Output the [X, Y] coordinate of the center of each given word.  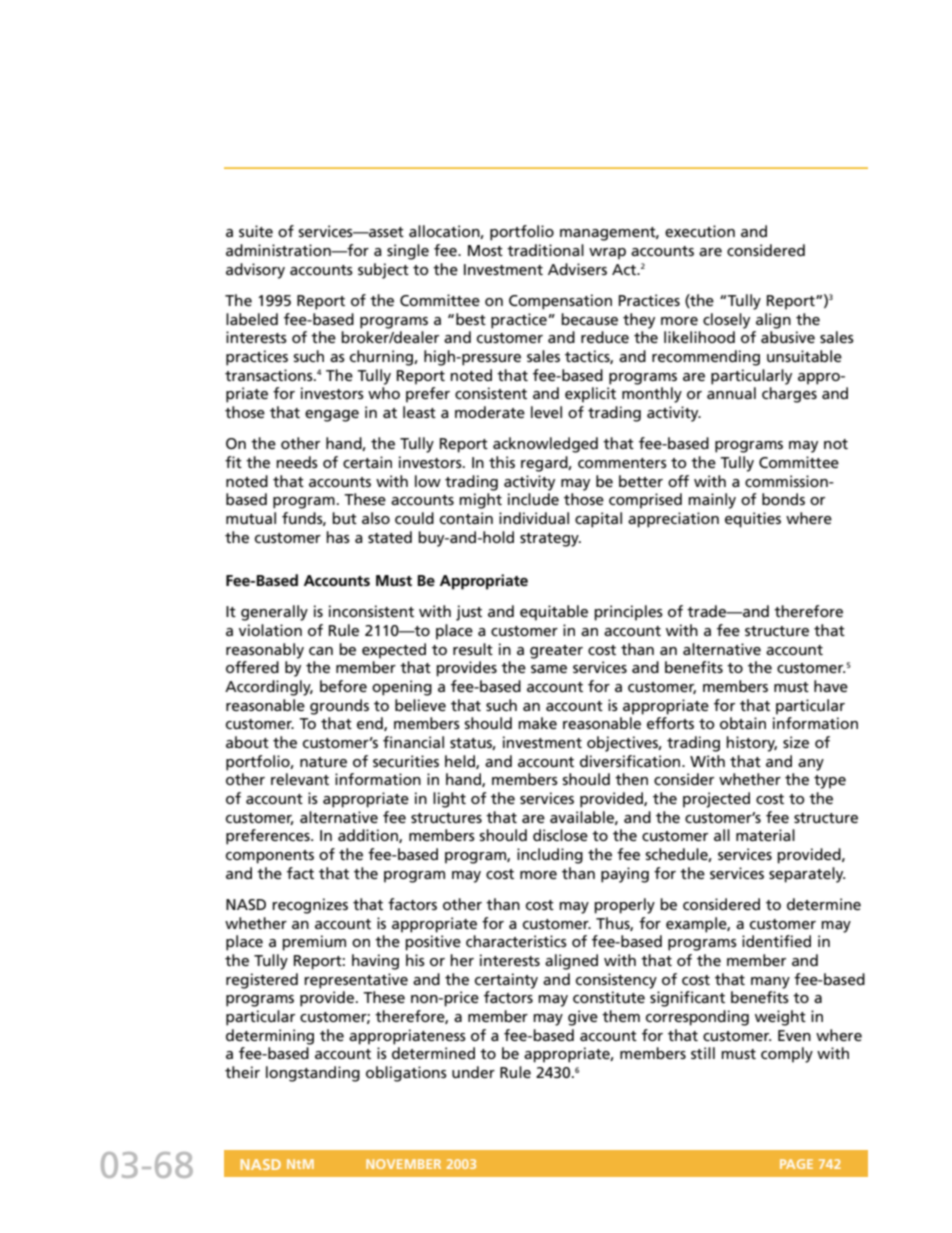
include [533, 499]
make [537, 723]
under [473, 1072]
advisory [255, 271]
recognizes [310, 906]
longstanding [313, 1074]
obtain [743, 723]
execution [700, 231]
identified [776, 941]
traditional [545, 250]
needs [297, 462]
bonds [783, 499]
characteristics [516, 941]
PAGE [796, 1164]
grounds [339, 707]
